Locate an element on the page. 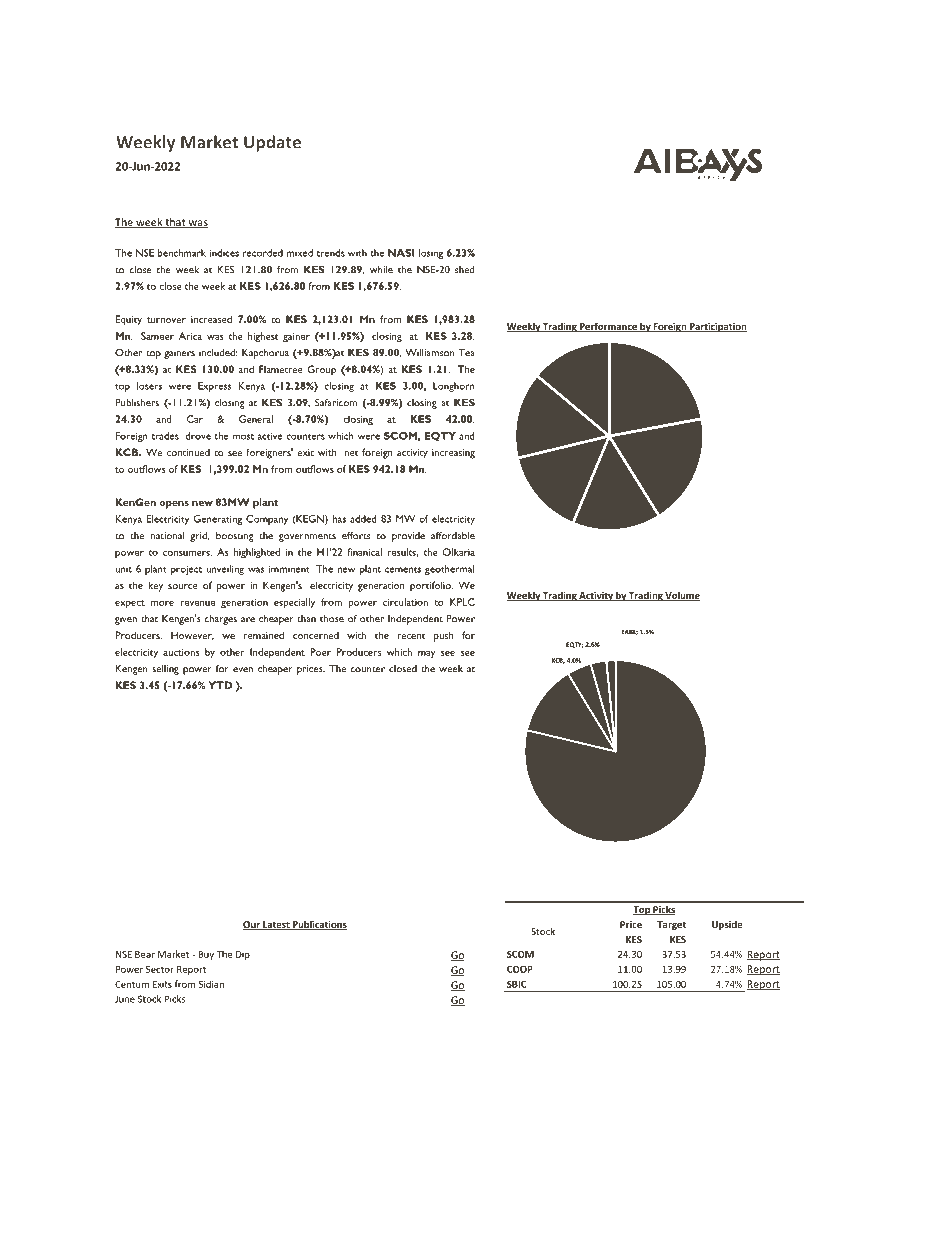  cements is located at coordinates (403, 570).
